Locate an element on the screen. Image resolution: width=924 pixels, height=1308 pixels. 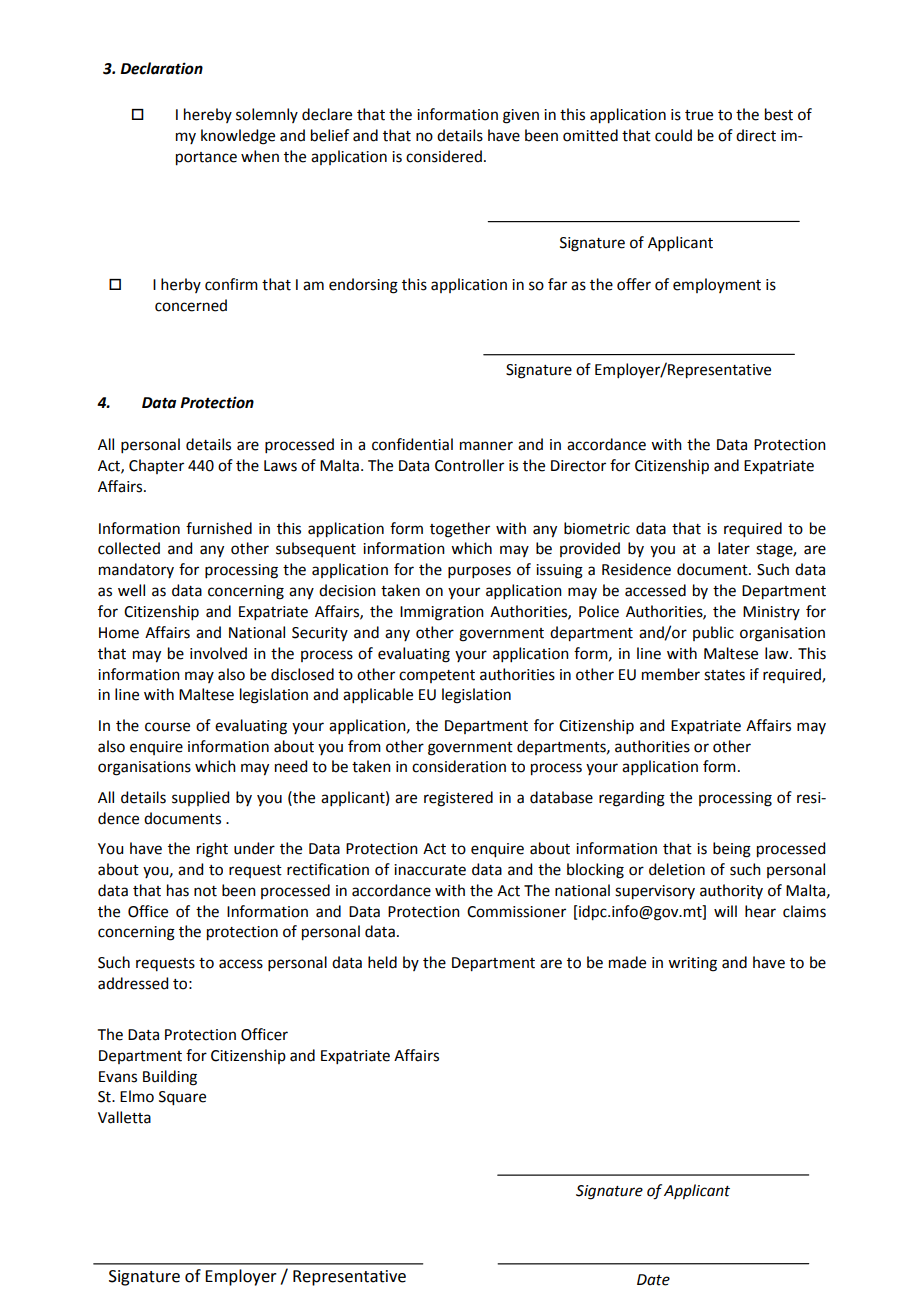
Square is located at coordinates (182, 1098).
